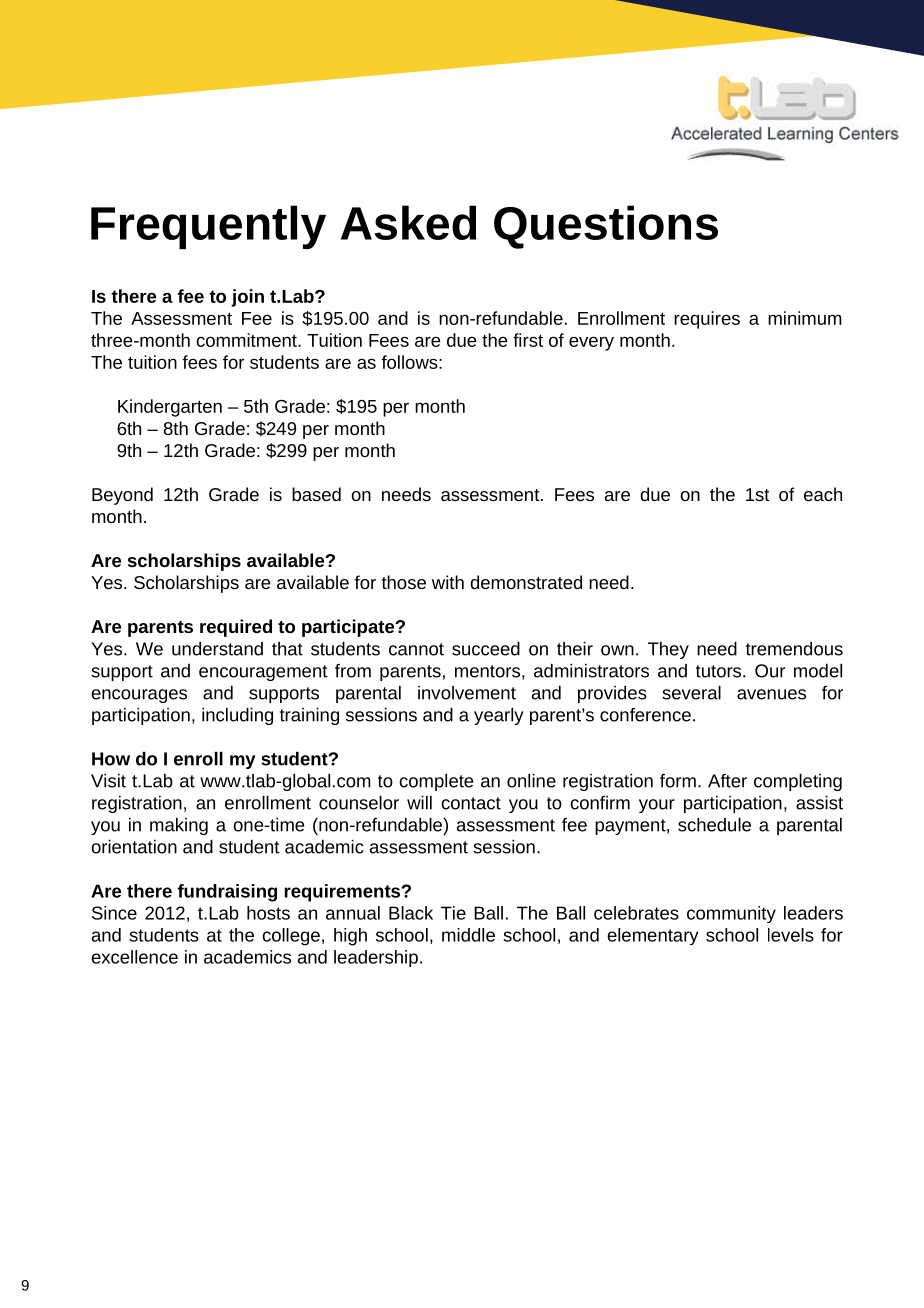  I want to click on Kindergarten, so click(170, 408).
